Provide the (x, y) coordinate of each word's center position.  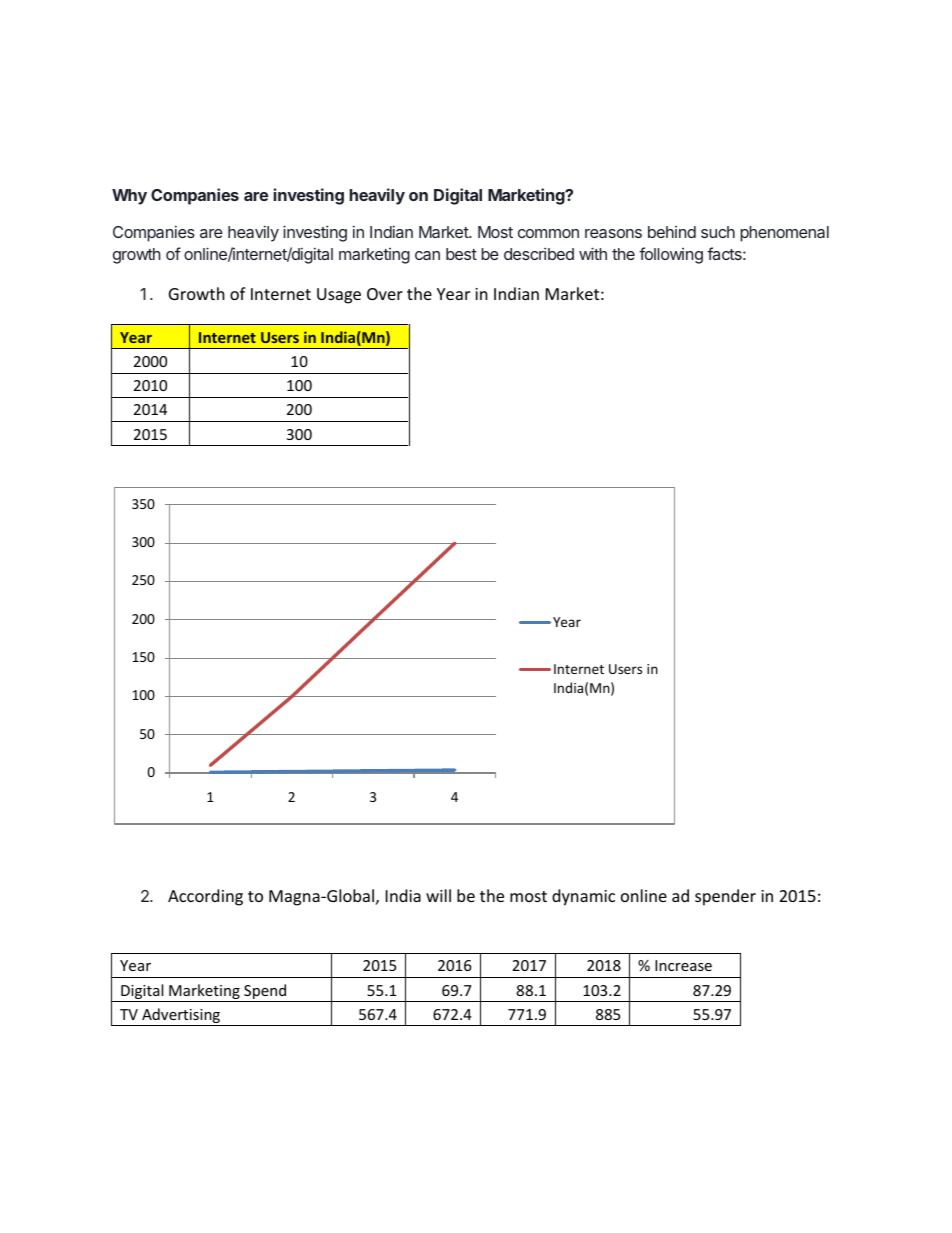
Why (129, 197)
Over (385, 294)
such (718, 232)
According (205, 897)
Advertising (181, 1017)
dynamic (583, 897)
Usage (339, 296)
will (438, 895)
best (461, 254)
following (671, 255)
